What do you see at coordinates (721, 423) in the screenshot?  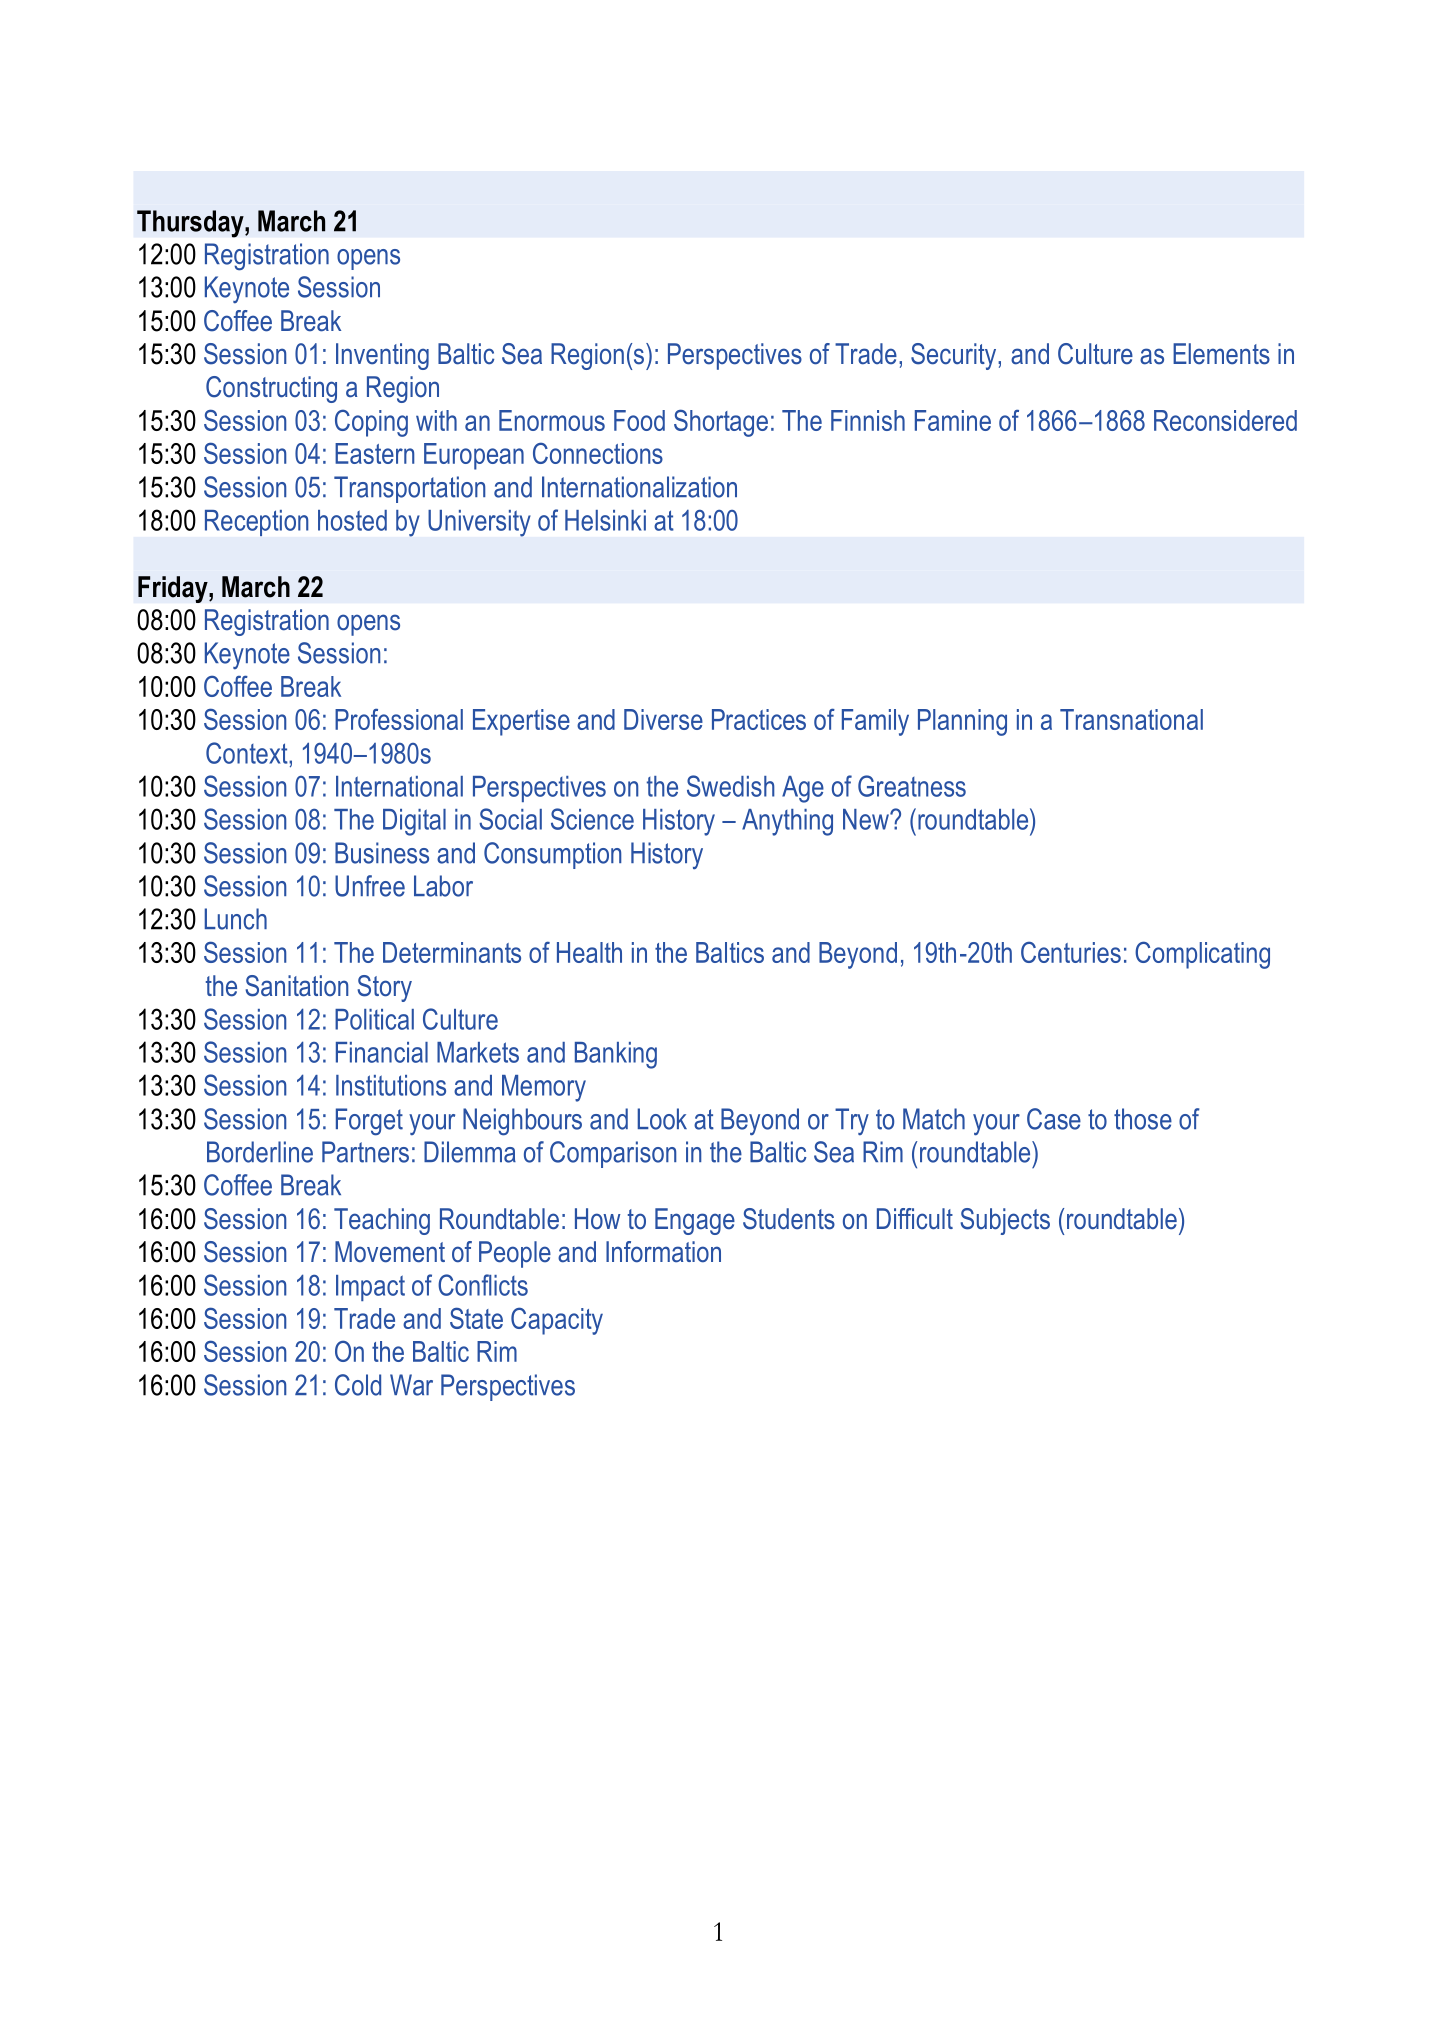 I see `Shortage` at bounding box center [721, 423].
